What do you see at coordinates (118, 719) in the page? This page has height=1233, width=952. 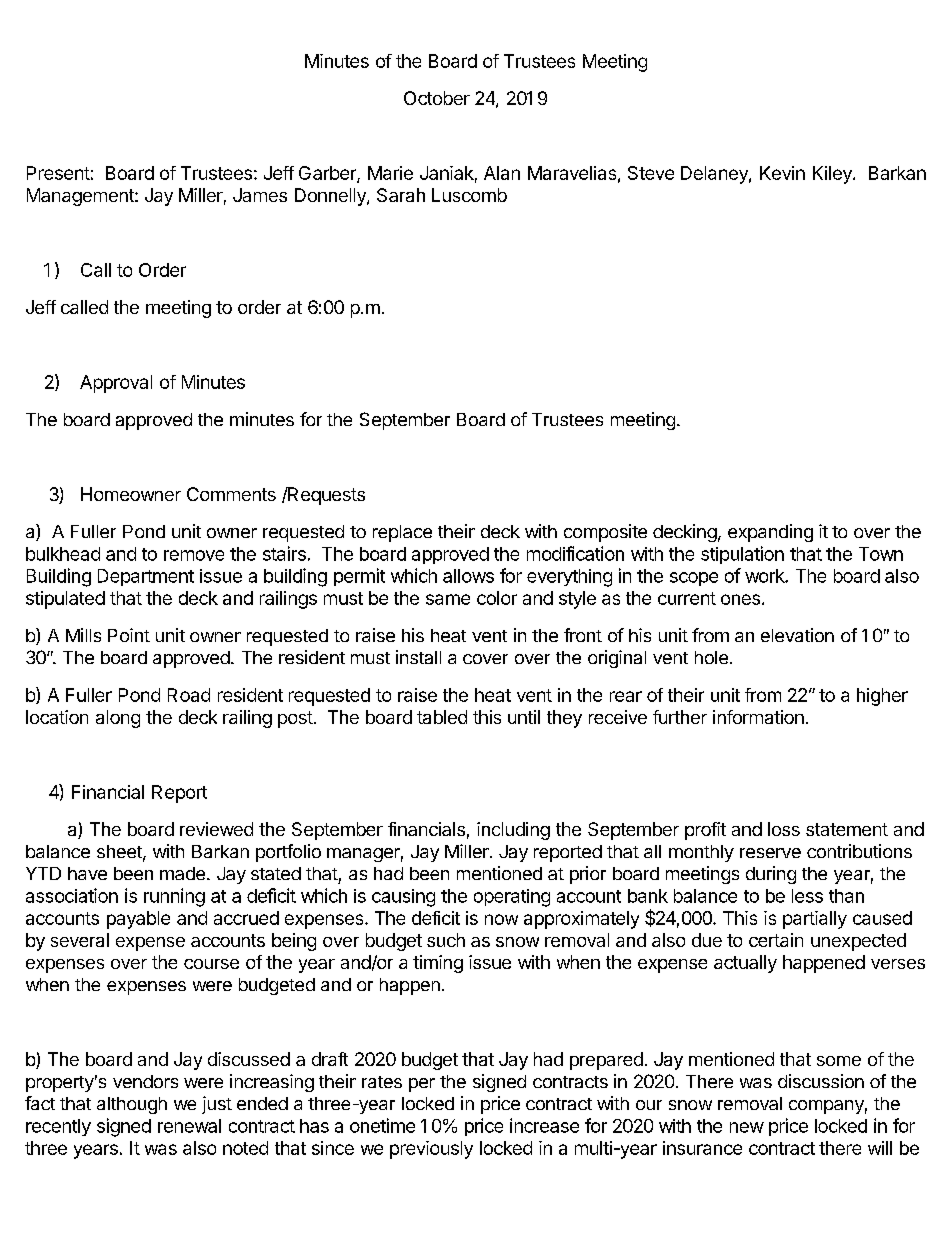 I see `along` at bounding box center [118, 719].
